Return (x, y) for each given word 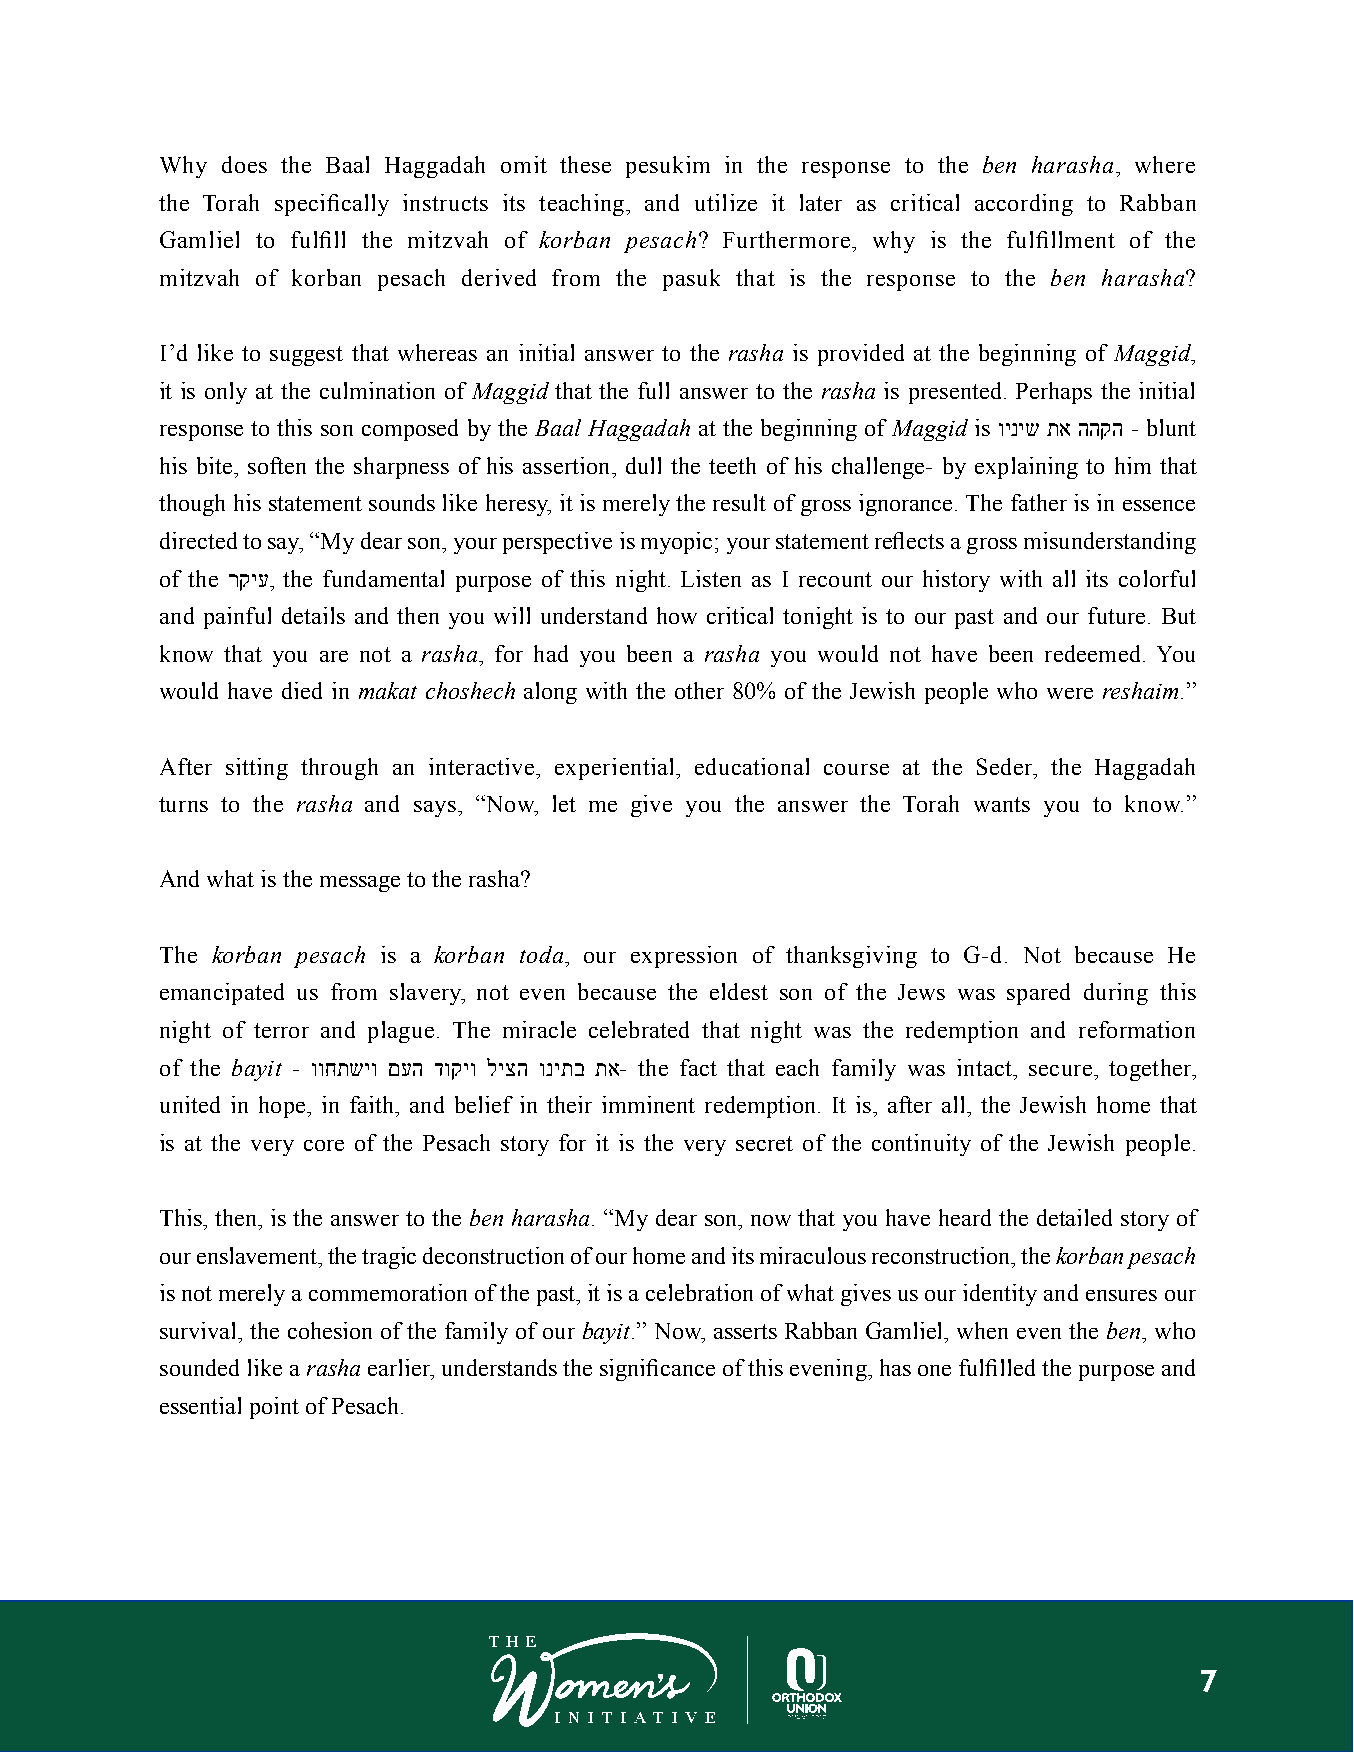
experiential (616, 769)
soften (277, 465)
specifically (332, 205)
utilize (726, 202)
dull (643, 465)
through (339, 769)
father (1039, 502)
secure (1060, 1070)
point (274, 1408)
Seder (1006, 766)
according (1024, 205)
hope (283, 1107)
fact (698, 1067)
